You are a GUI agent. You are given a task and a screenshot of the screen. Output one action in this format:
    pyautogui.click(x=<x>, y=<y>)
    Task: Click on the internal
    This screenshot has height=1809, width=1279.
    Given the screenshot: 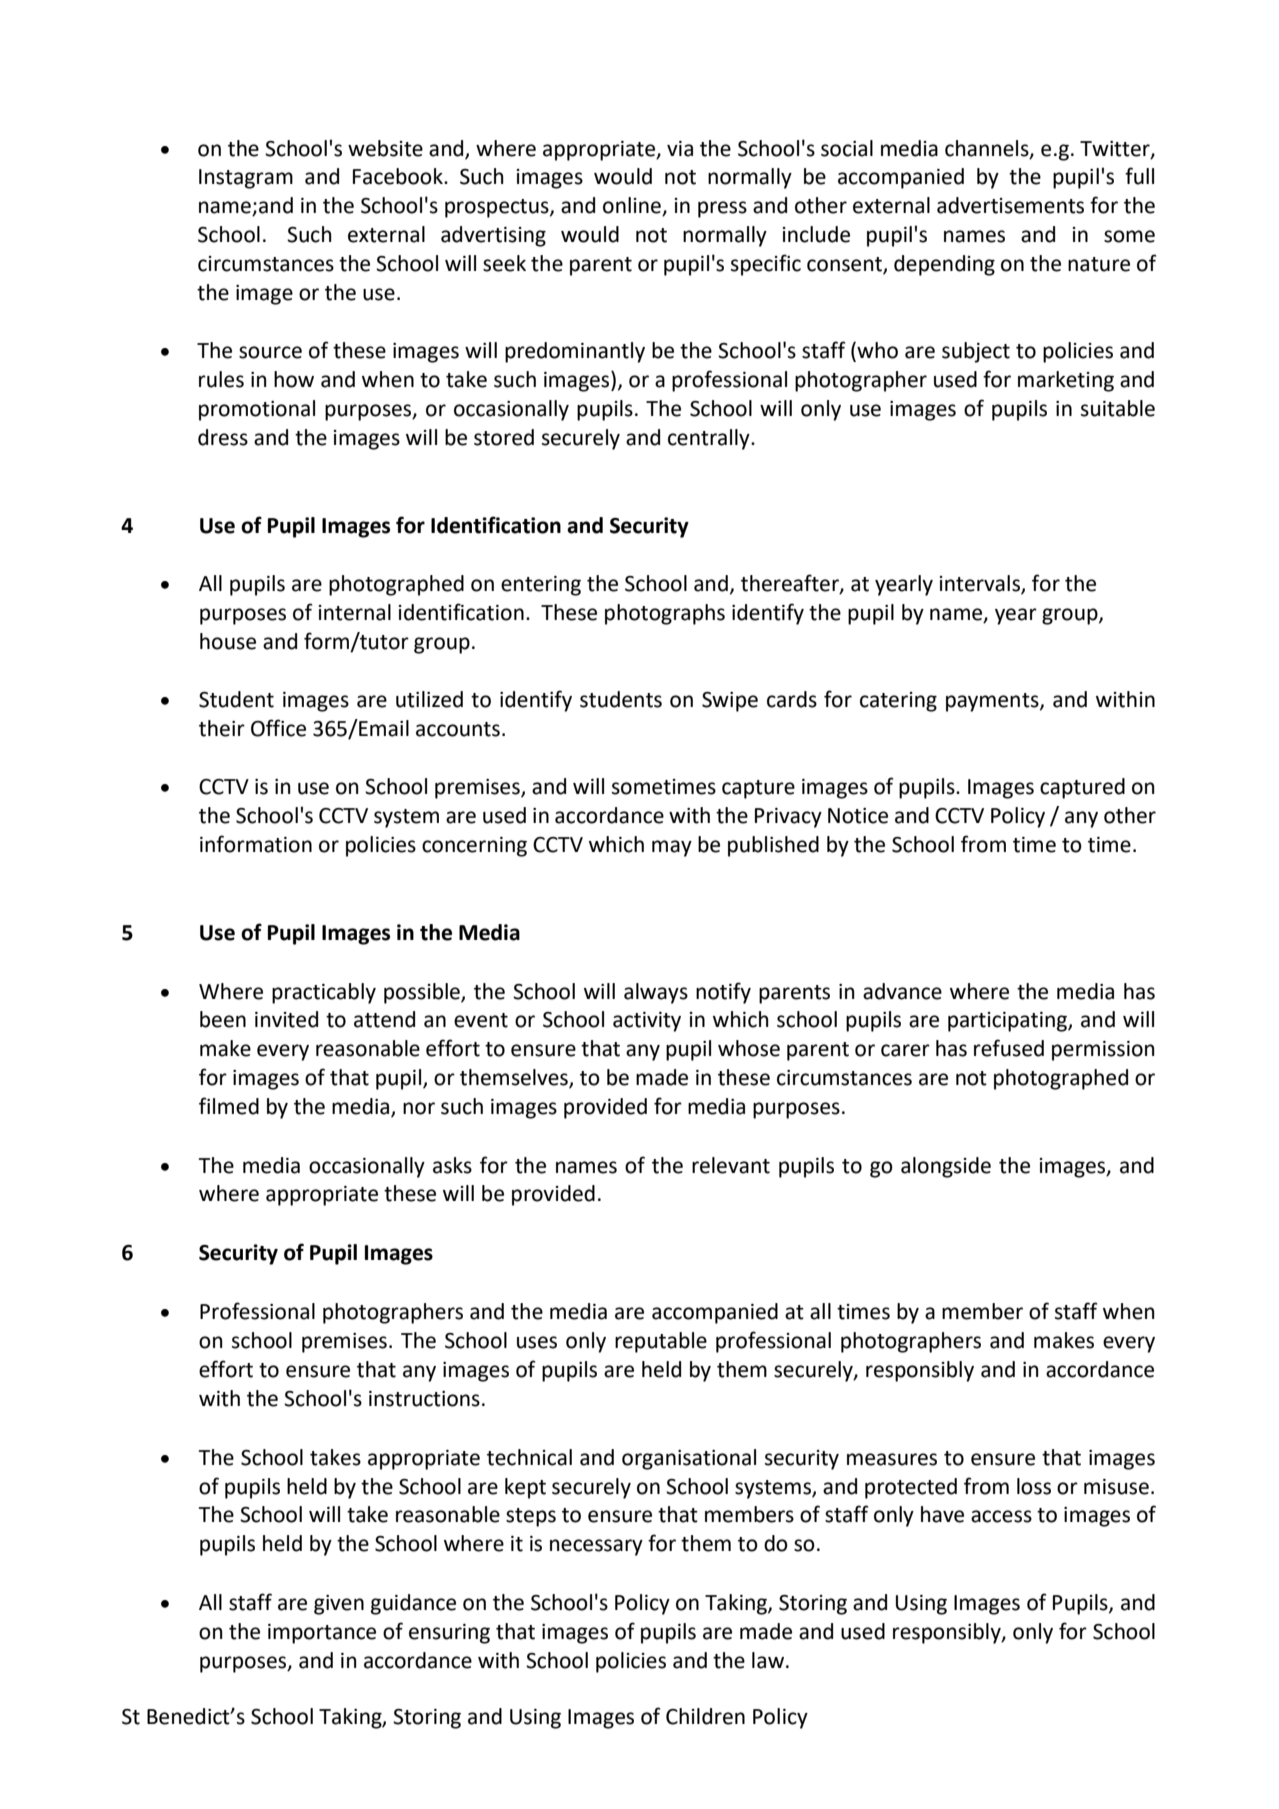 What is the action you would take?
    pyautogui.click(x=355, y=612)
